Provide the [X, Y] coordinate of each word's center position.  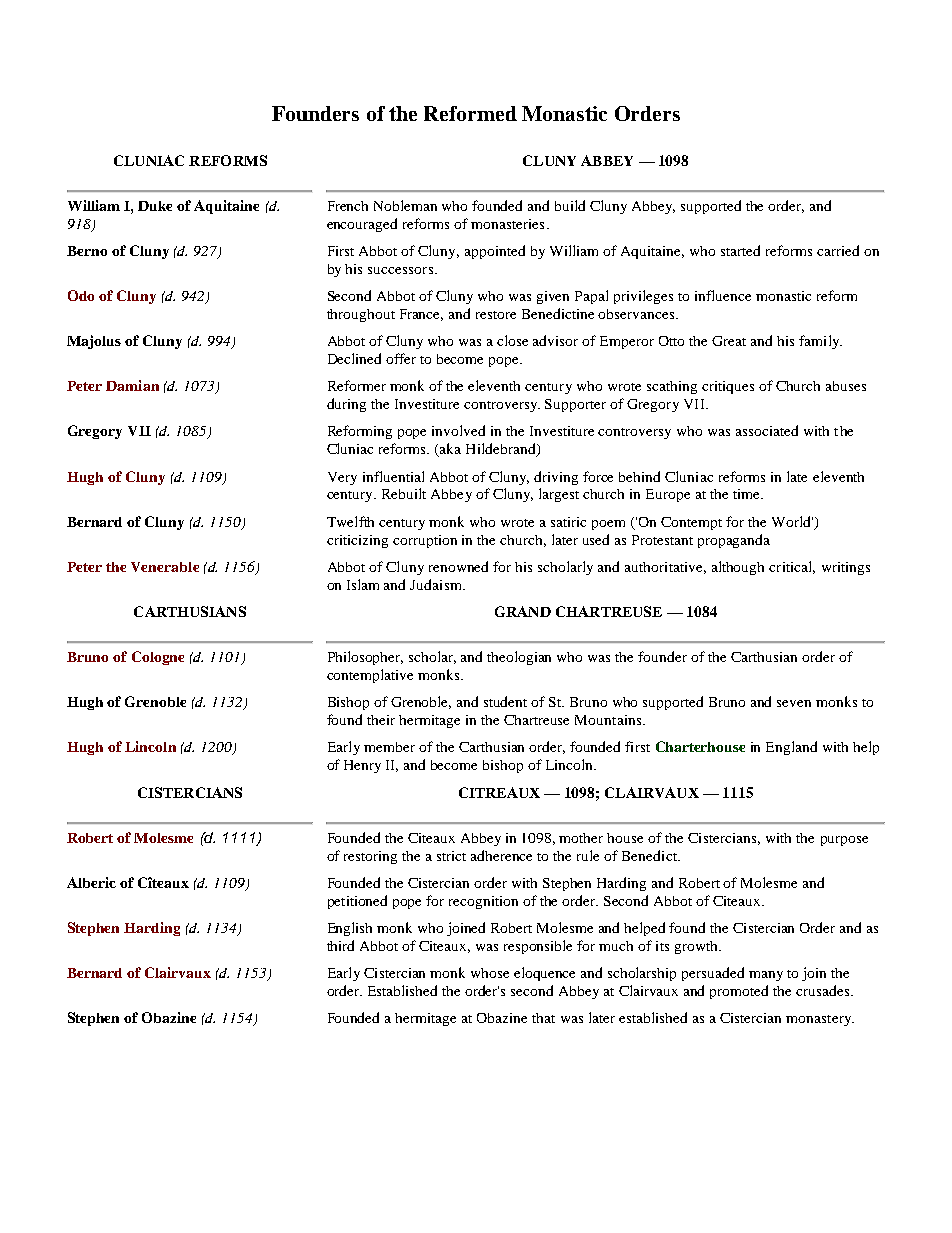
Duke [155, 206]
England [791, 748]
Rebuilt [404, 493]
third [340, 945]
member [389, 747]
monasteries [507, 224]
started [740, 250]
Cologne [158, 658]
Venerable [165, 567]
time [747, 494]
